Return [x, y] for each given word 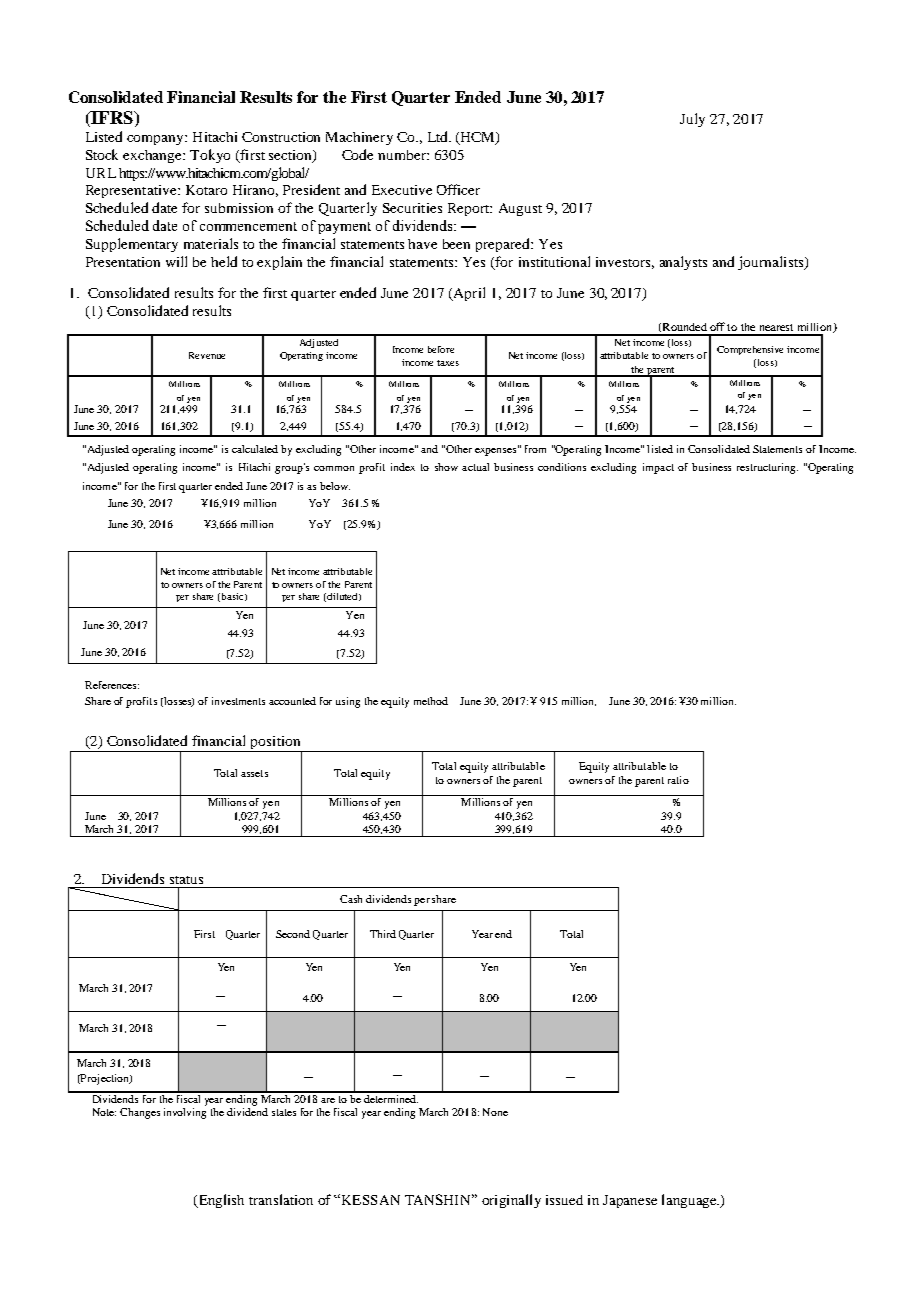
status [186, 880]
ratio [678, 780]
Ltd [439, 136]
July [692, 120]
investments [238, 701]
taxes [448, 363]
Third [383, 934]
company [156, 140]
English [220, 1201]
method [431, 701]
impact [658, 468]
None [495, 1112]
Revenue [207, 355]
